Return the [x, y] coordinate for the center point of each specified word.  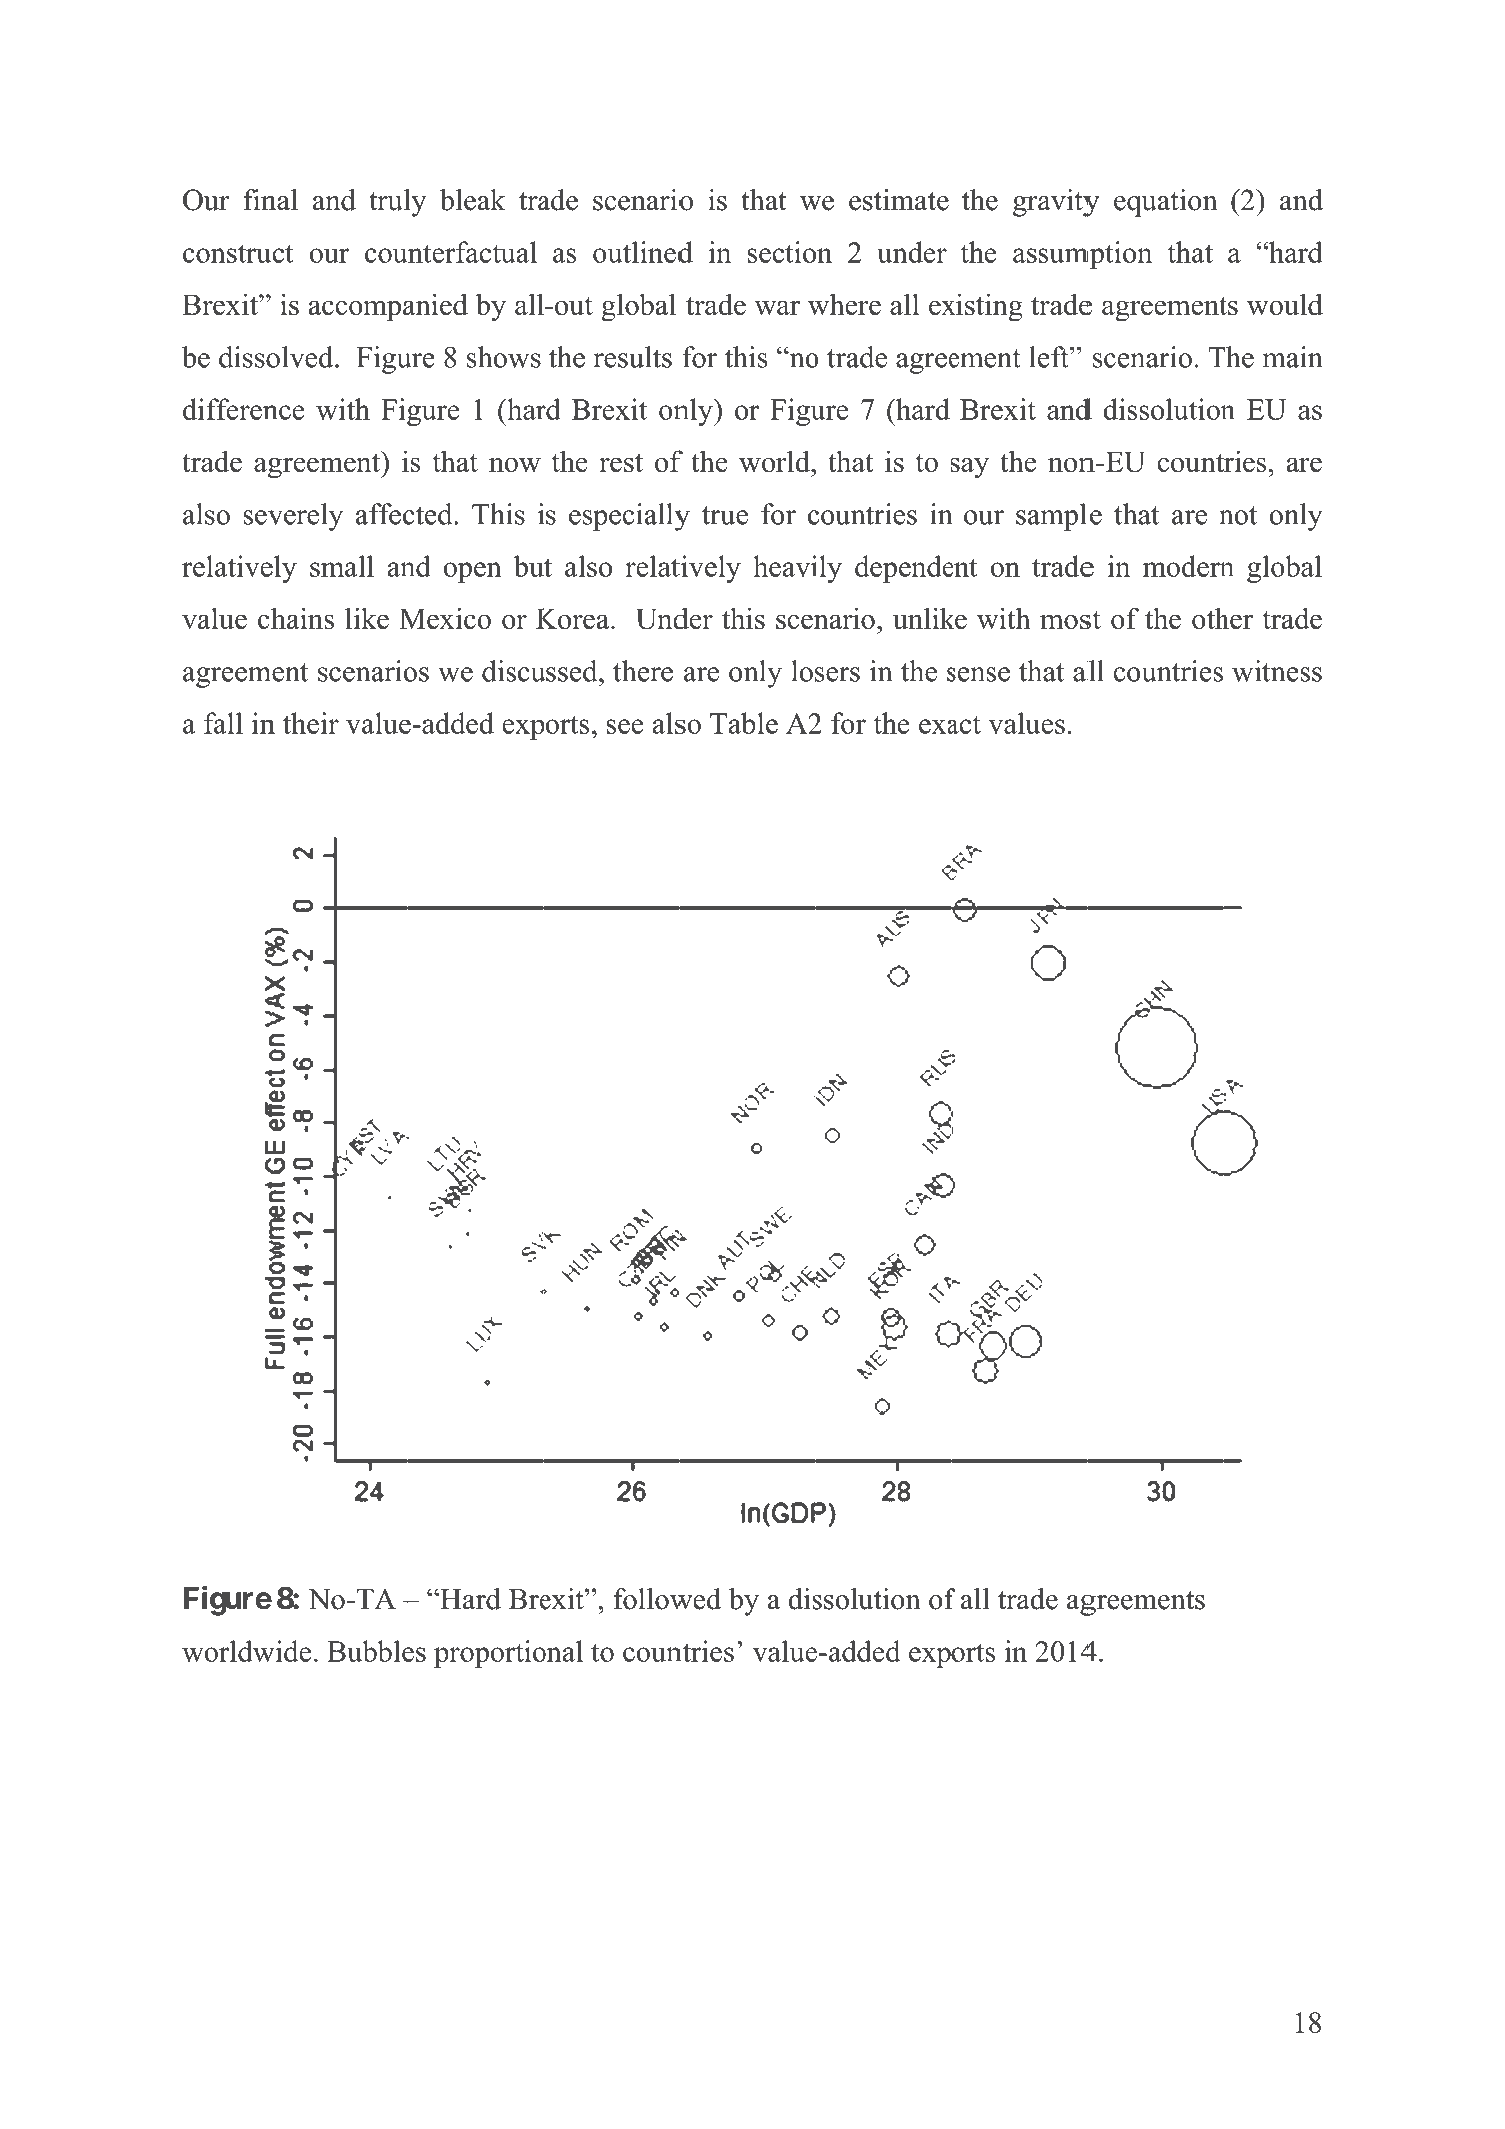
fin [260, 199]
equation [1166, 203]
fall [223, 723]
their [311, 723]
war [777, 307]
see [625, 726]
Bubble [370, 1651]
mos [1065, 622]
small [342, 566]
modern [1188, 566]
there [643, 671]
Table [744, 723]
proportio [491, 1654]
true [725, 515]
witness [1277, 671]
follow [653, 1599]
